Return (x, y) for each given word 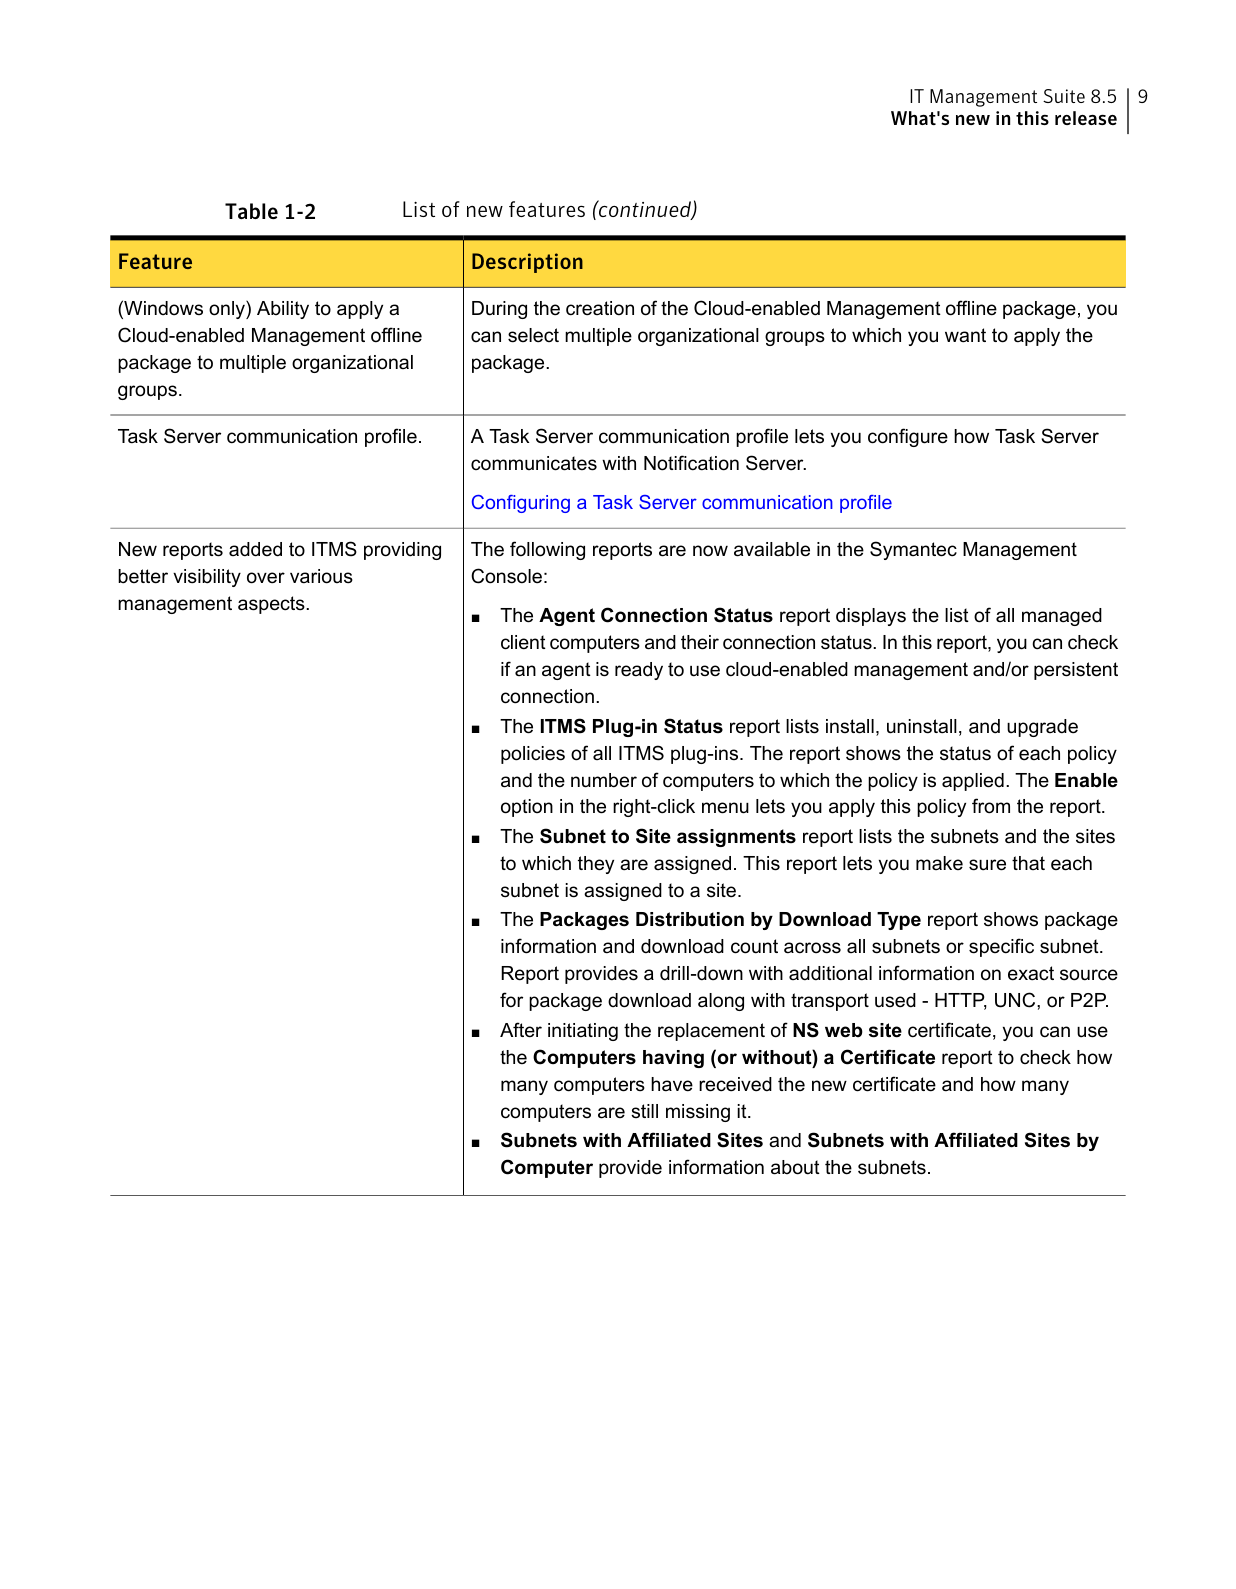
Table (251, 211)
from (991, 806)
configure (908, 437)
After (521, 1030)
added (255, 549)
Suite (1064, 96)
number (604, 780)
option (527, 808)
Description (527, 263)
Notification (691, 463)
